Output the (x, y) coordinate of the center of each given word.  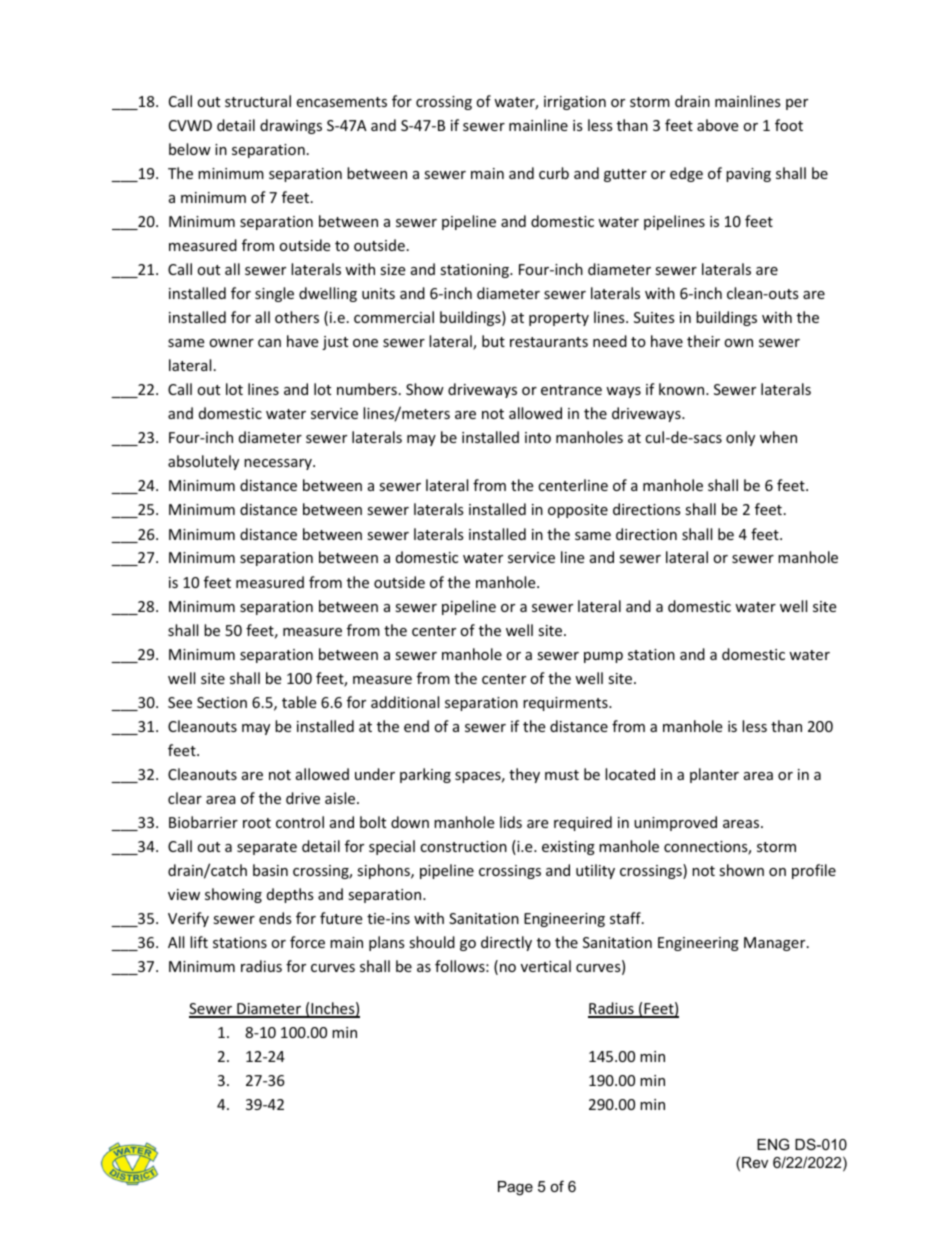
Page (515, 1188)
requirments (566, 704)
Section (222, 702)
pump (603, 657)
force (307, 942)
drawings (291, 126)
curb (554, 173)
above (717, 125)
